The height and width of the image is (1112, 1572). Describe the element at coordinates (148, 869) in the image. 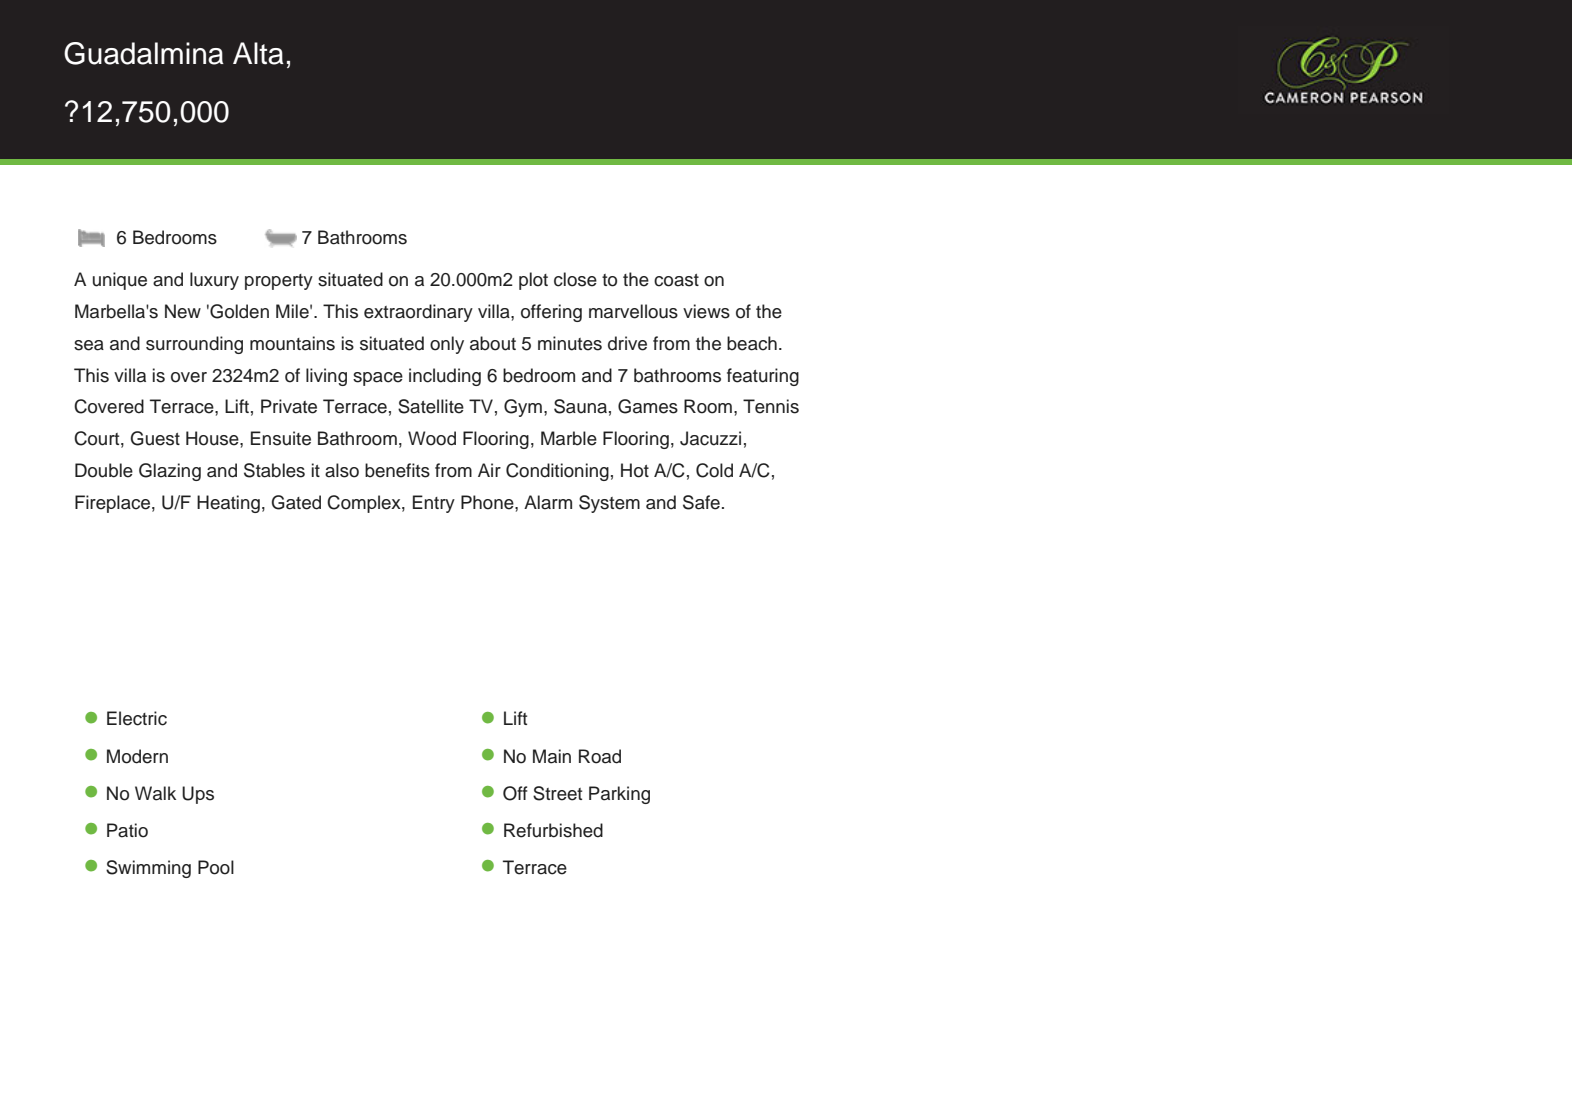

I see `Swimming` at that location.
